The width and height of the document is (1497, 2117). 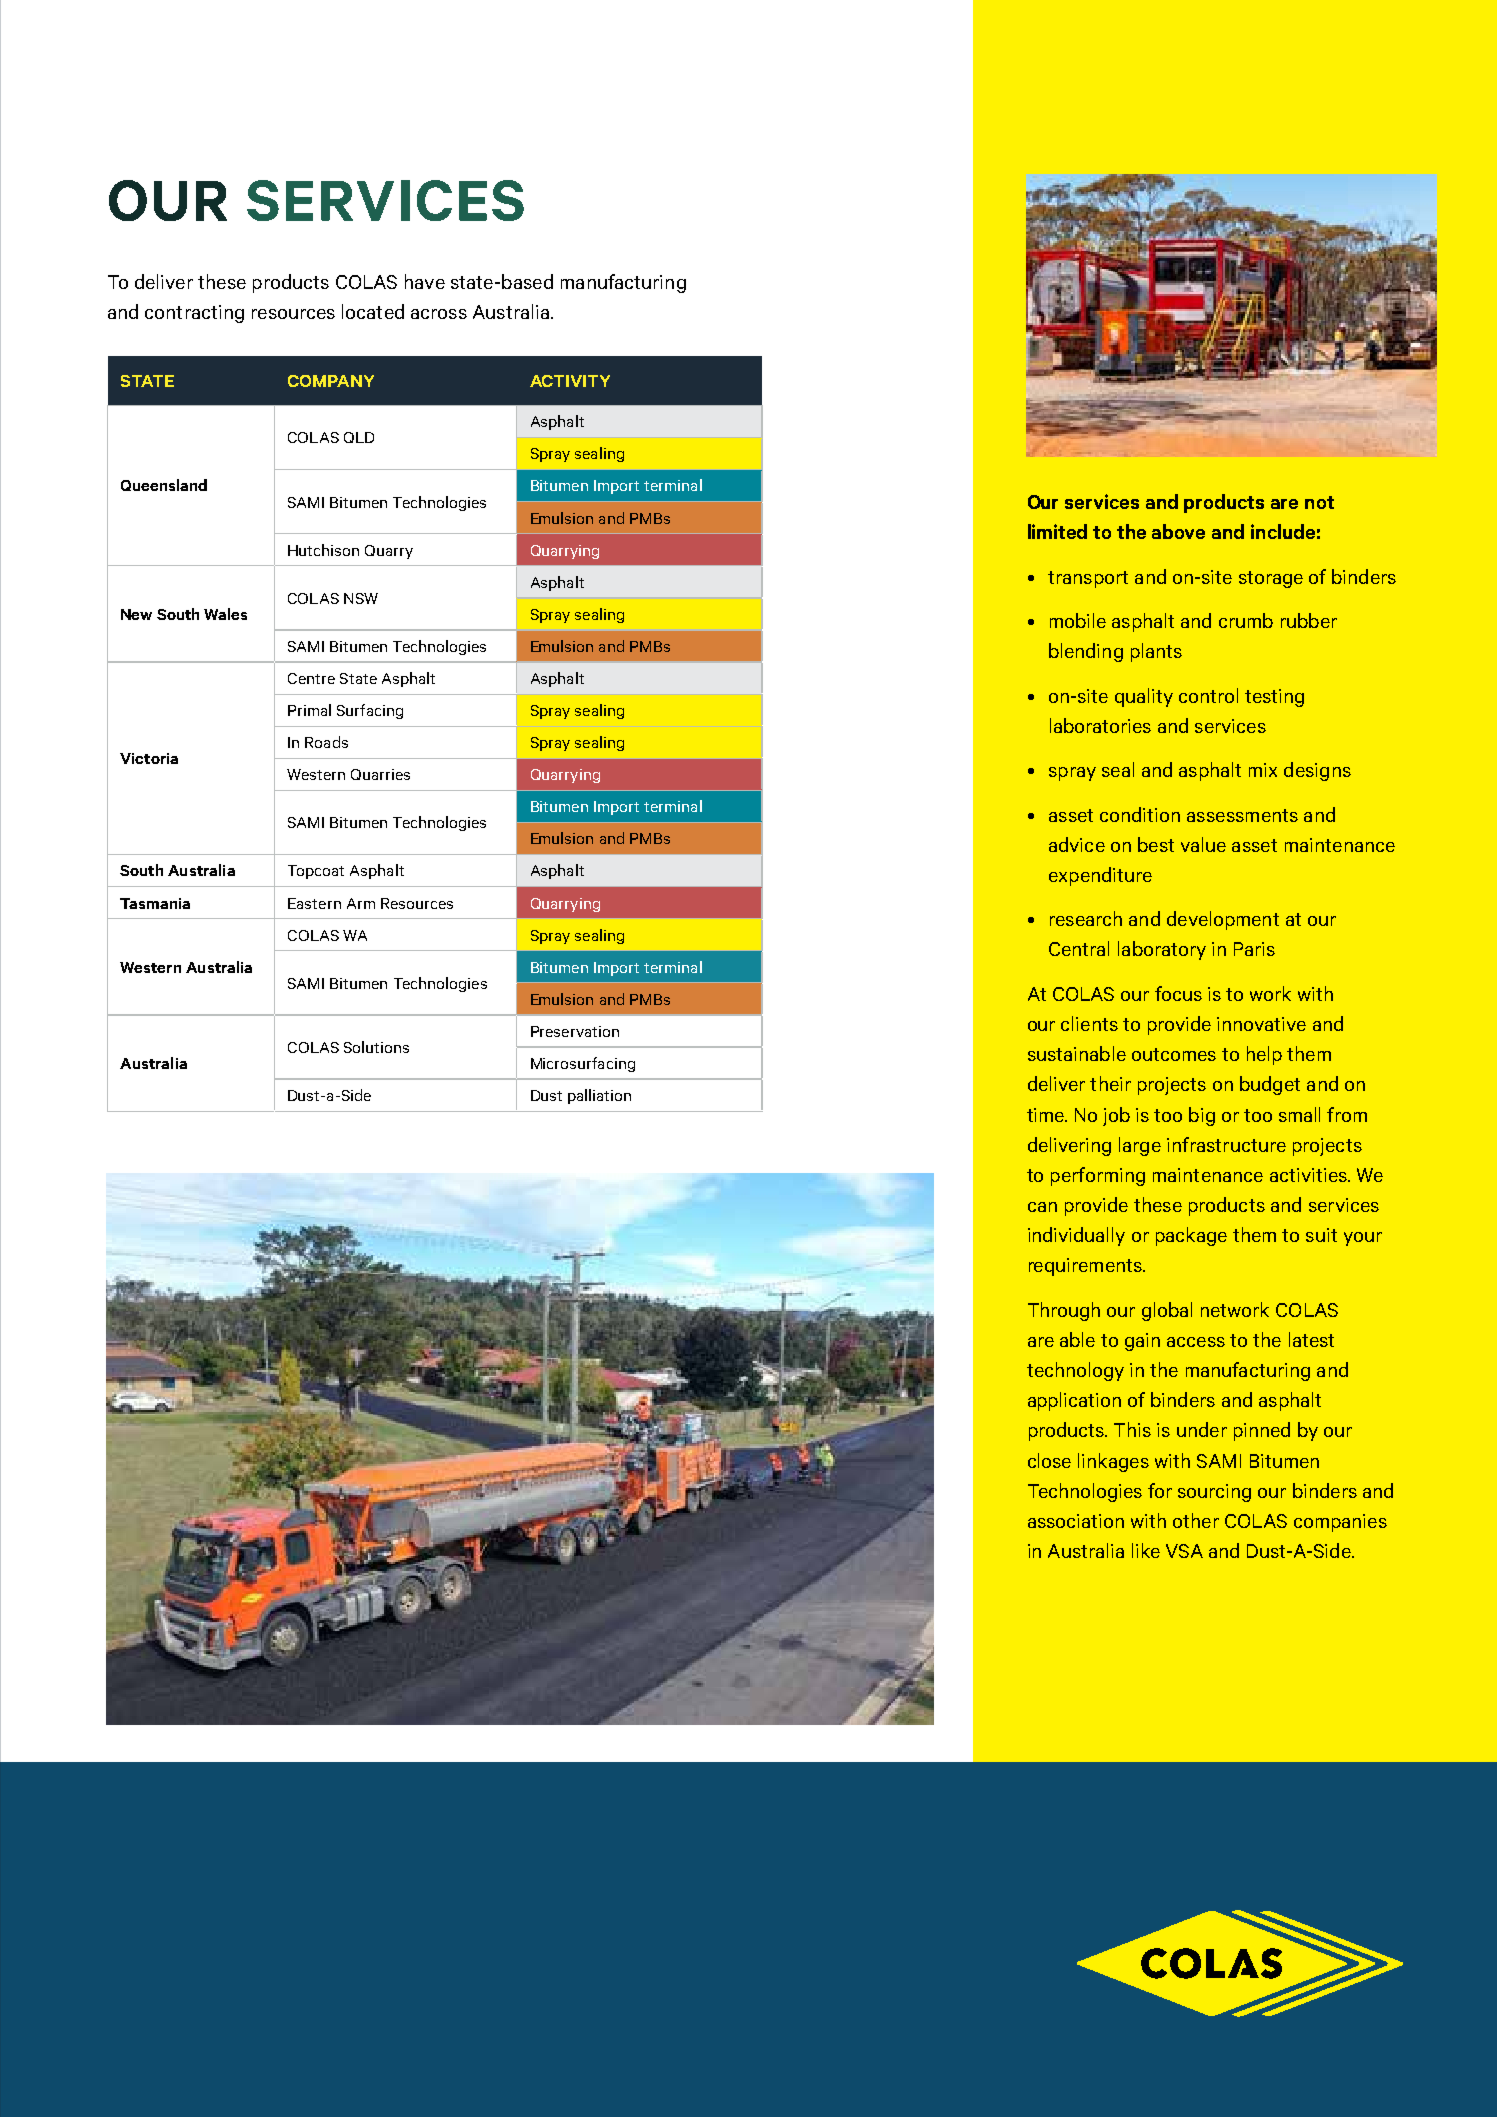 I want to click on big, so click(x=1202, y=1116).
